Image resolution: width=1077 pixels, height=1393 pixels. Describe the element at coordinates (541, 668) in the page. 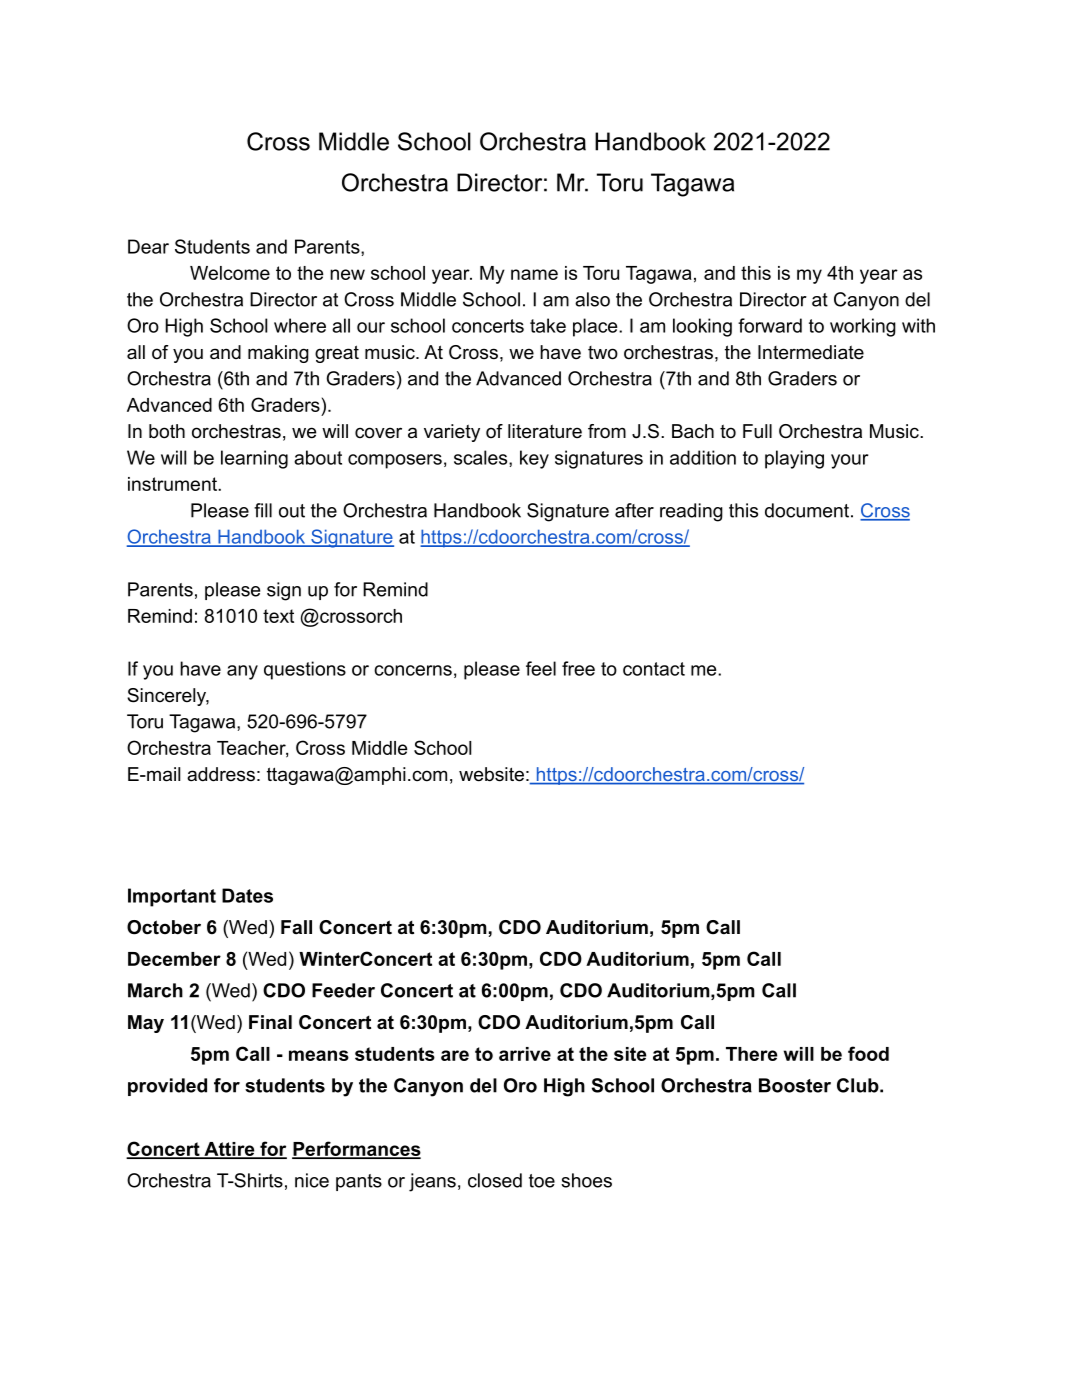

I see `feel` at that location.
